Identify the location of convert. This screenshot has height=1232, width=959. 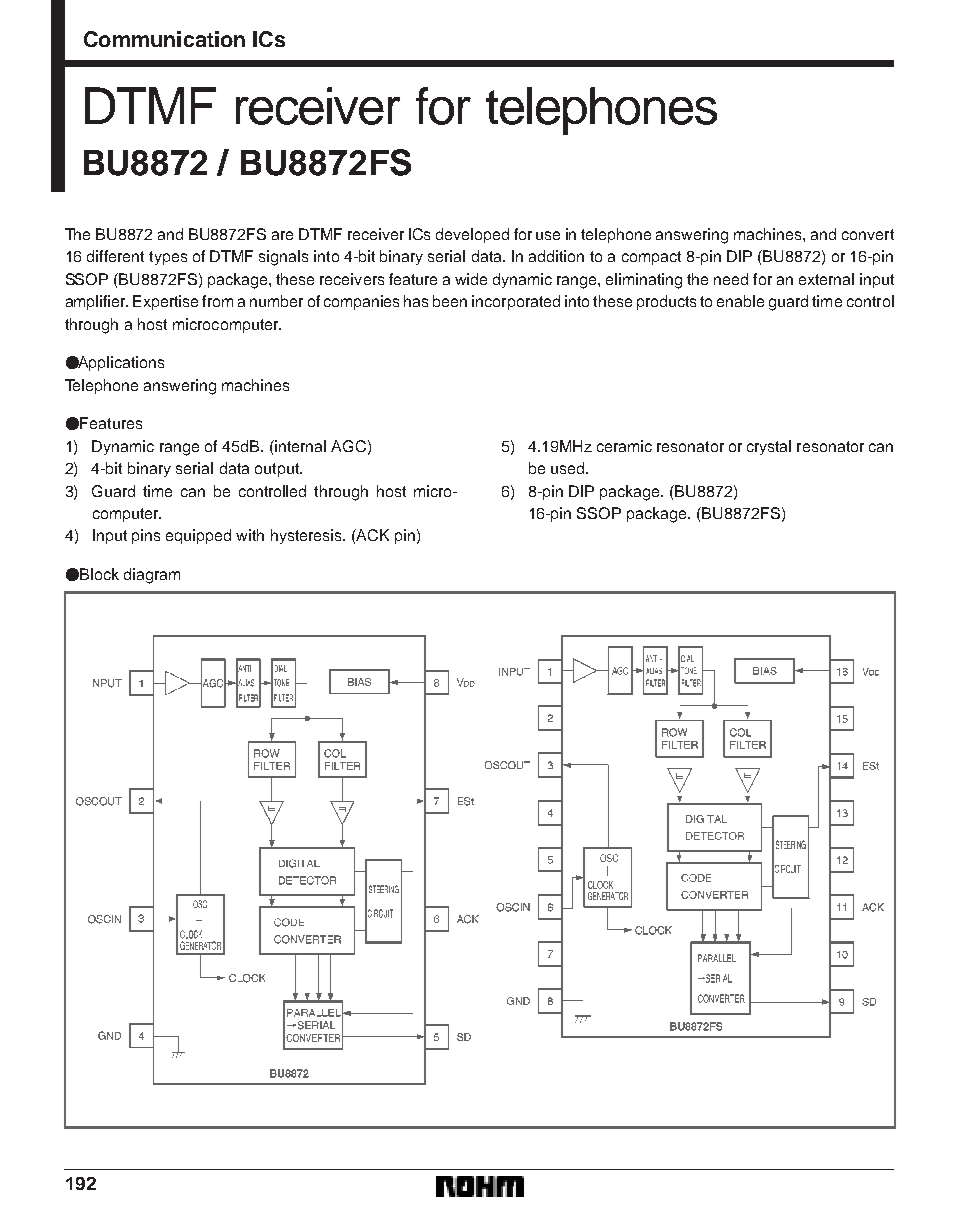
(868, 234).
